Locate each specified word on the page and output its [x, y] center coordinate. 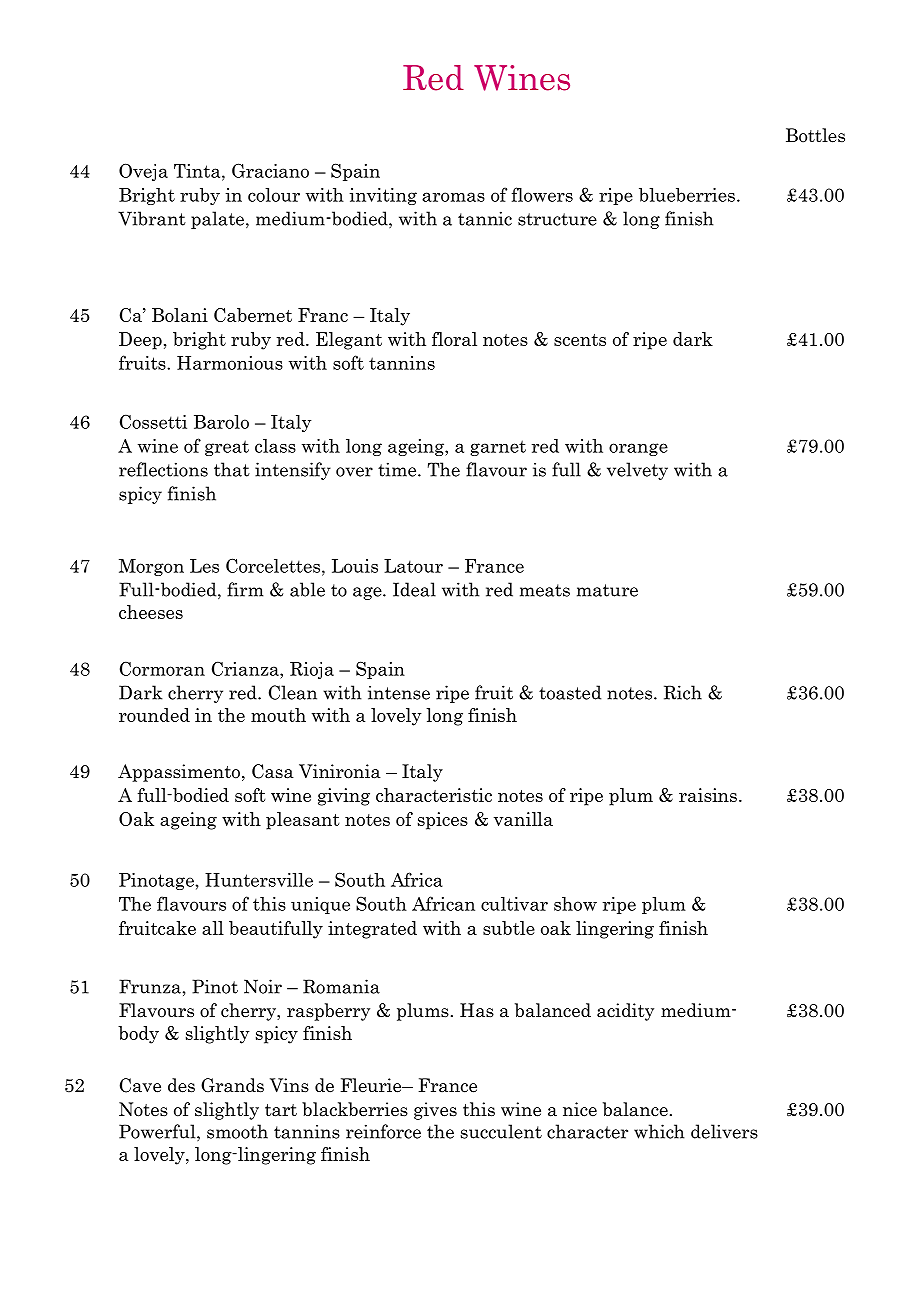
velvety [637, 471]
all [213, 928]
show [575, 904]
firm [245, 589]
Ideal [414, 589]
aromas [453, 197]
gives [435, 1111]
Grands [232, 1085]
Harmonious [230, 363]
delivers [724, 1131]
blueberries [687, 195]
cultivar [514, 904]
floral [454, 339]
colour [274, 195]
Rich [683, 692]
